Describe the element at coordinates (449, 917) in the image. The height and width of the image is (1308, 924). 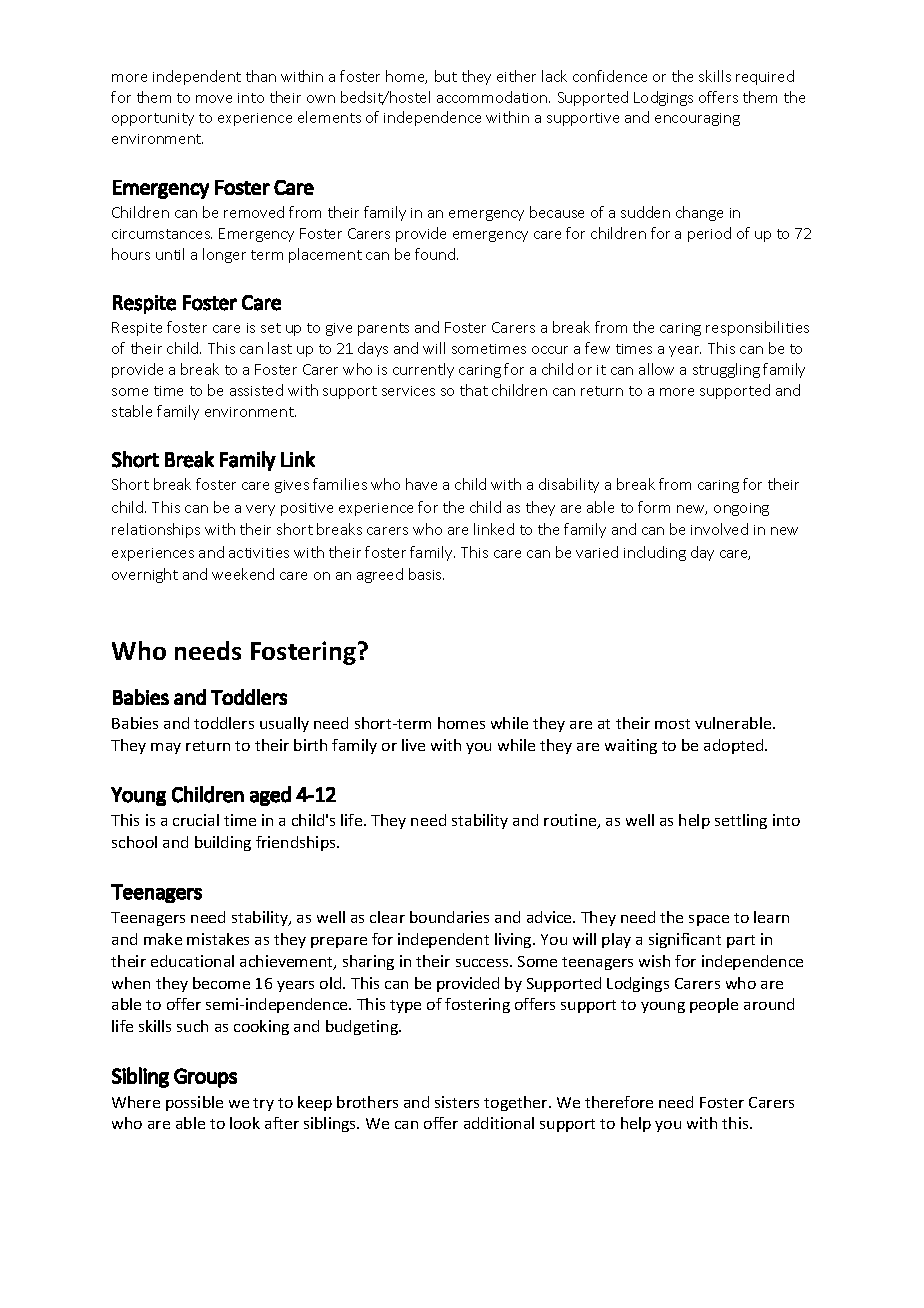
I see `boundaries` at that location.
